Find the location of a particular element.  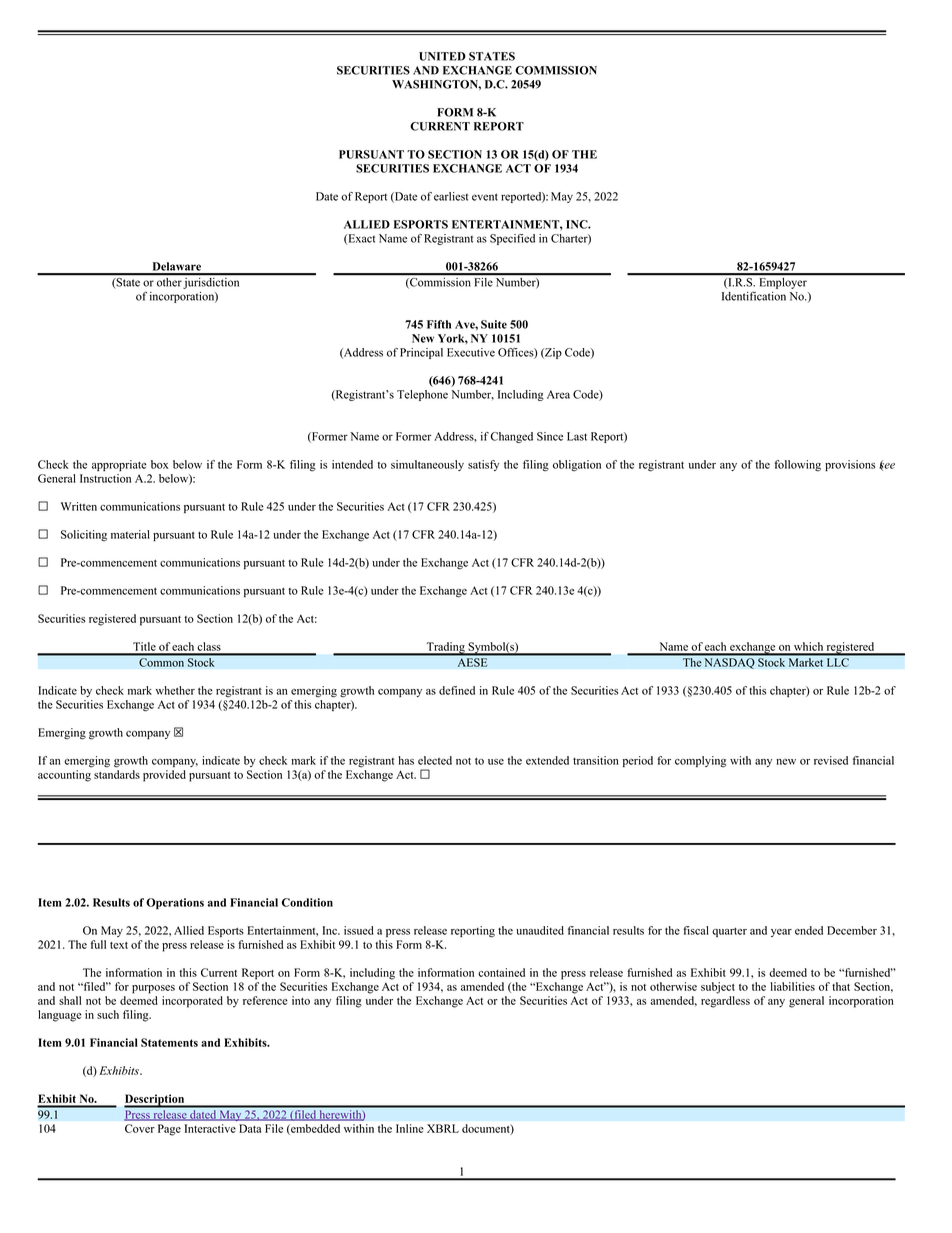

UNITED is located at coordinates (442, 56).
